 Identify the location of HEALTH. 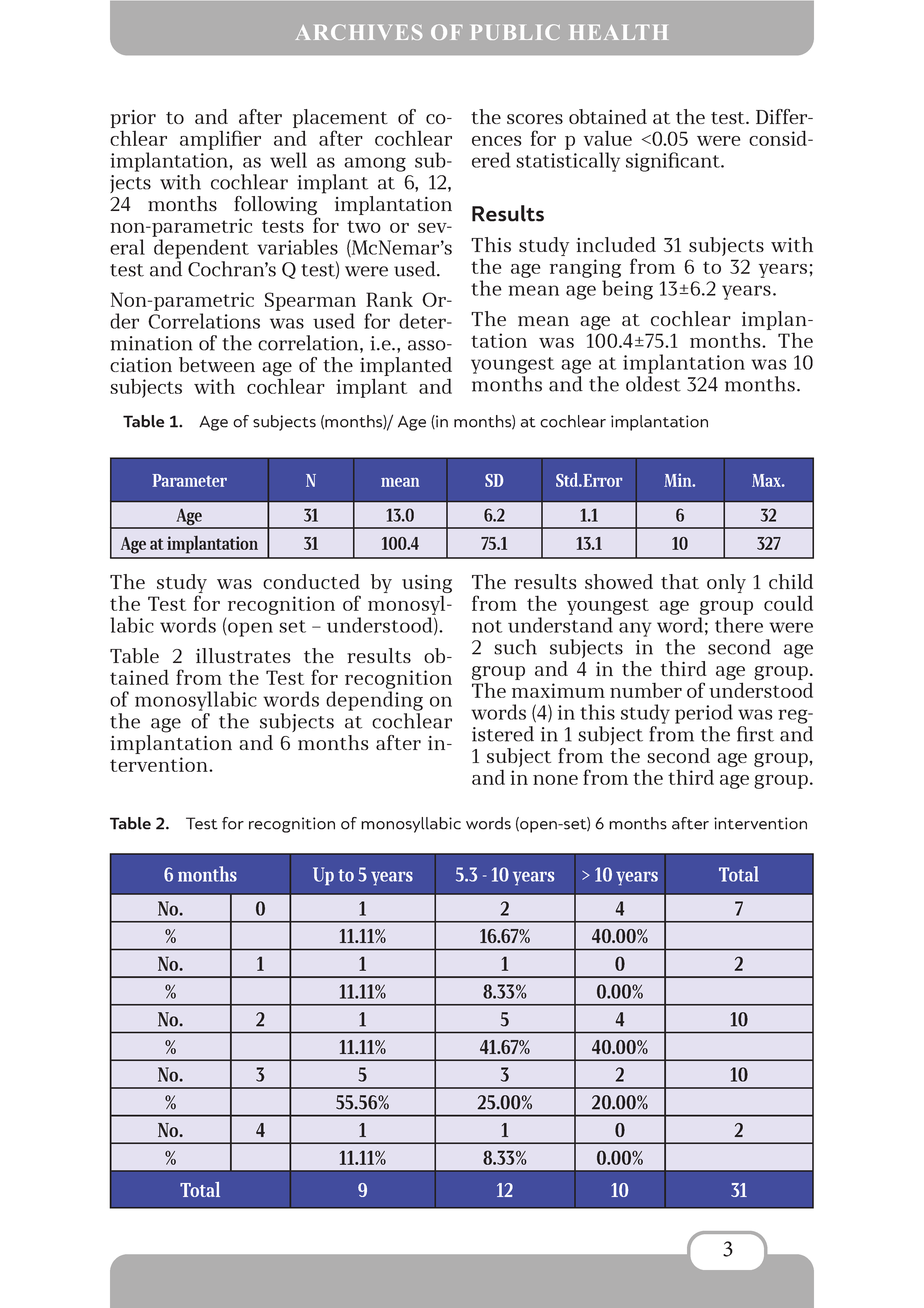
(618, 32).
